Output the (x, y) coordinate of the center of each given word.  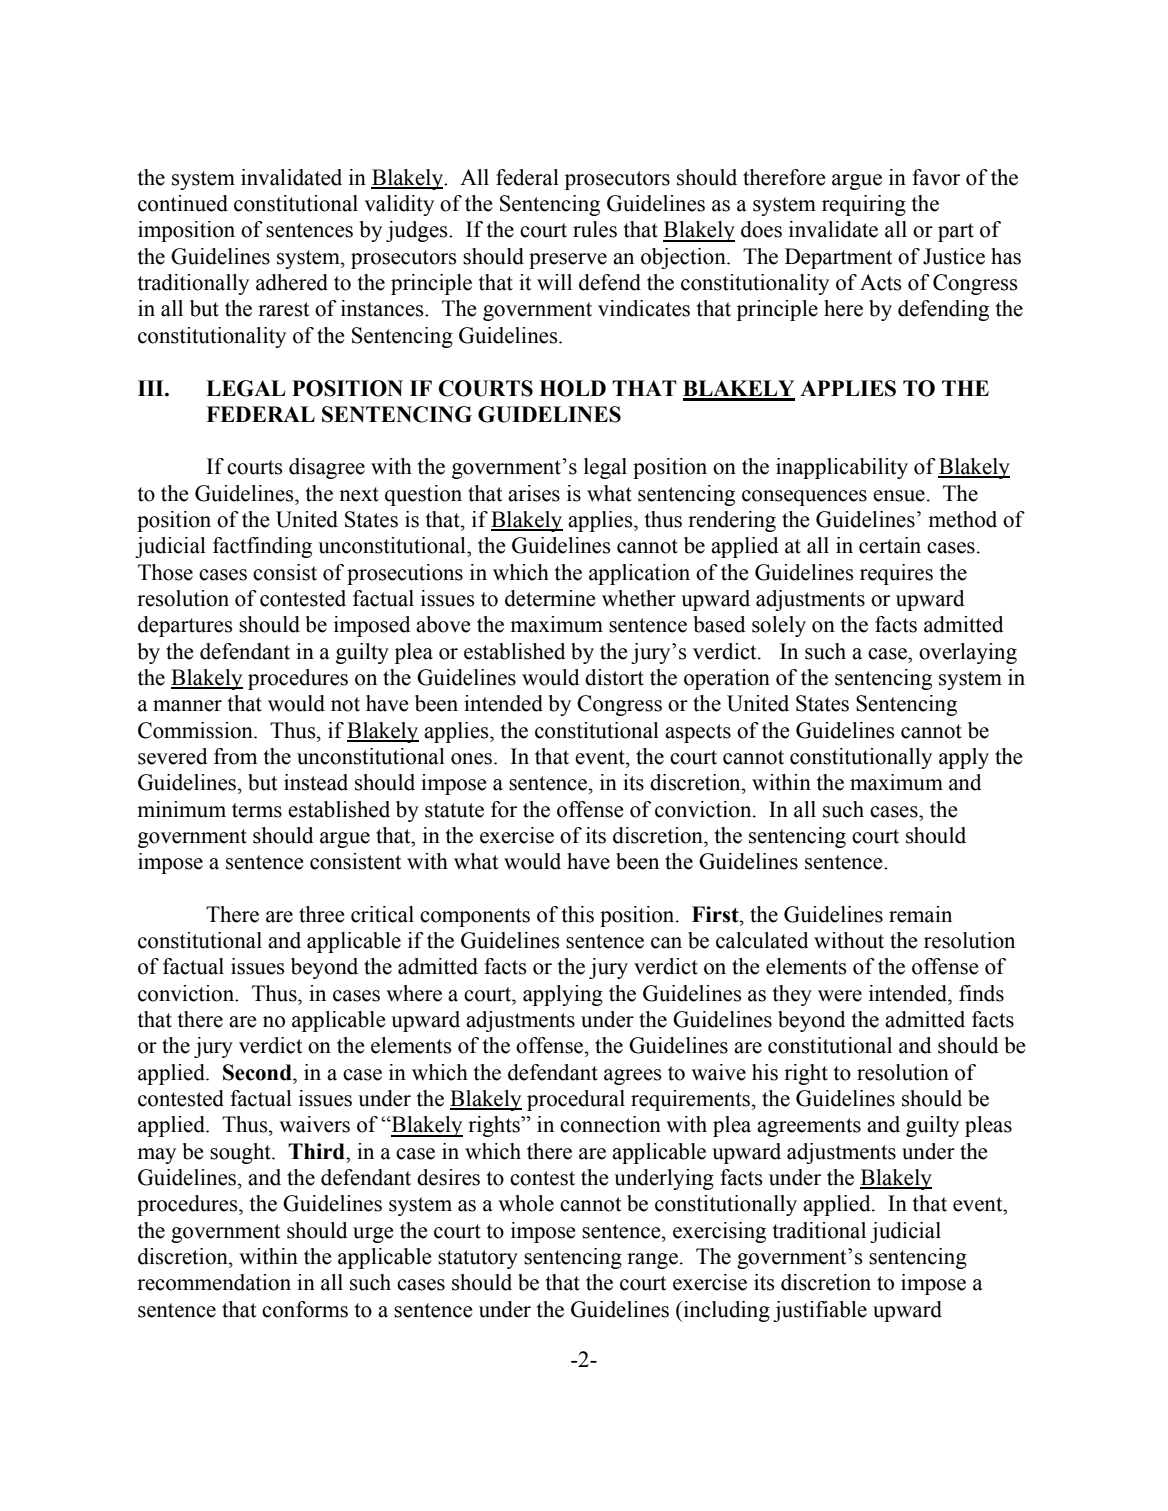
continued (183, 203)
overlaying (968, 653)
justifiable (820, 1311)
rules (595, 229)
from (235, 756)
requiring (864, 205)
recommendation (214, 1282)
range (652, 1261)
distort (614, 677)
